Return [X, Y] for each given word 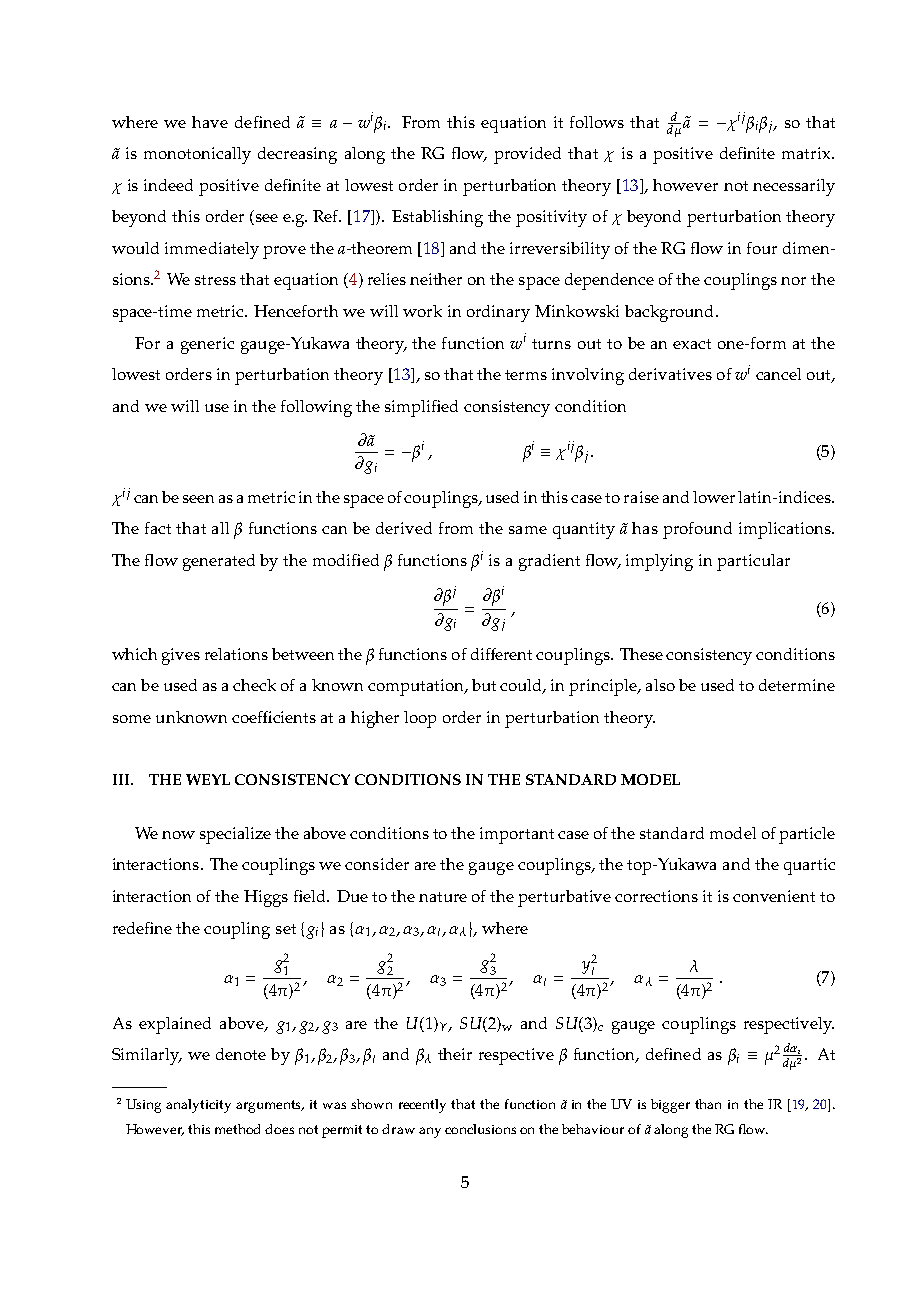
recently [422, 1106]
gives [181, 656]
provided [527, 155]
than [708, 1104]
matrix [807, 153]
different [501, 654]
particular [753, 562]
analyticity [198, 1106]
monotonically [197, 155]
